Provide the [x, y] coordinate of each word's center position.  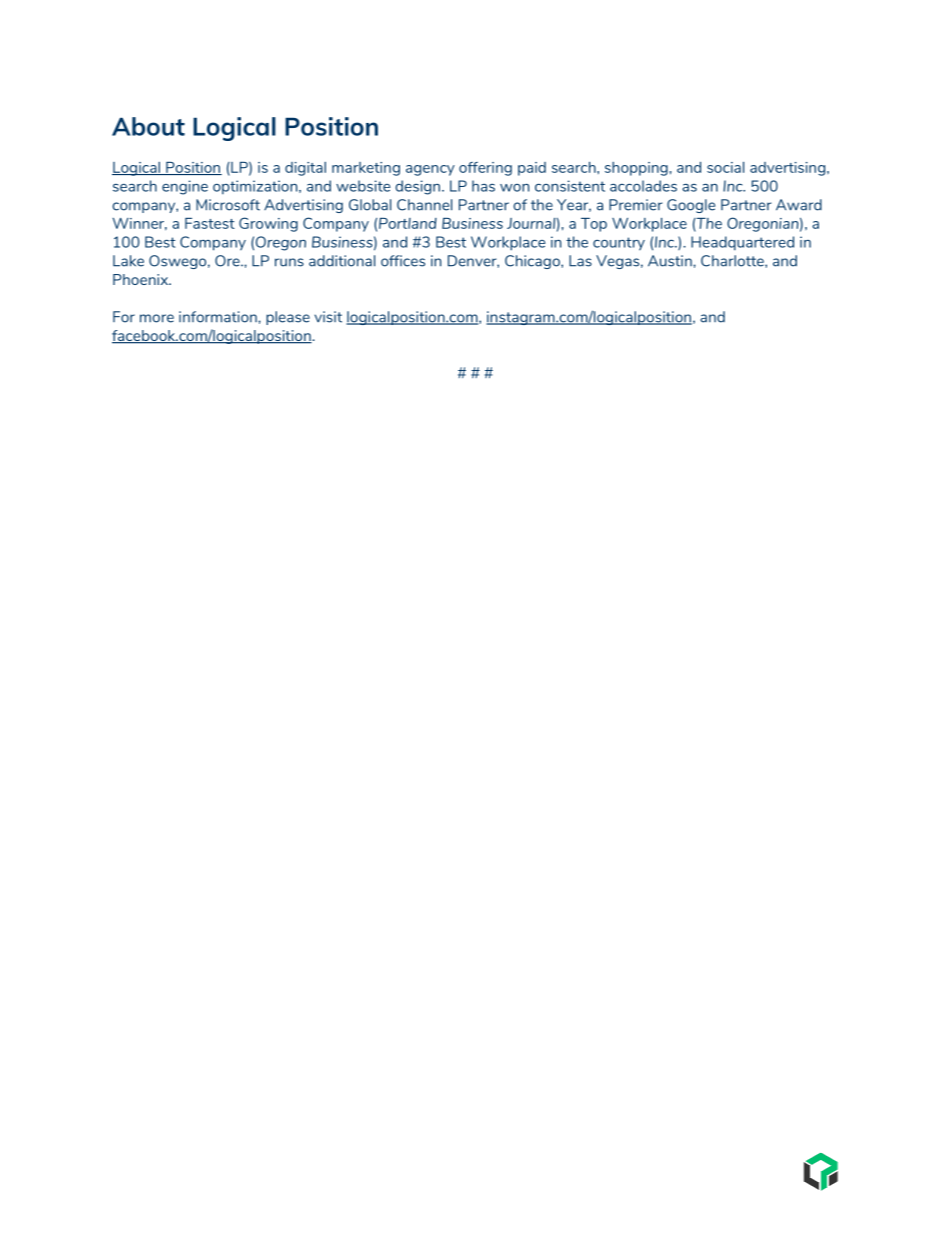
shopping [636, 169]
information [219, 317]
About [148, 126]
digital [305, 169]
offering [485, 169]
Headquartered [742, 243]
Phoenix [142, 279]
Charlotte [733, 261]
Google [691, 206]
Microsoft [228, 205]
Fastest [210, 223]
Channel [424, 205]
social [725, 167]
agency [430, 170]
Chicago [533, 262]
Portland [408, 223]
